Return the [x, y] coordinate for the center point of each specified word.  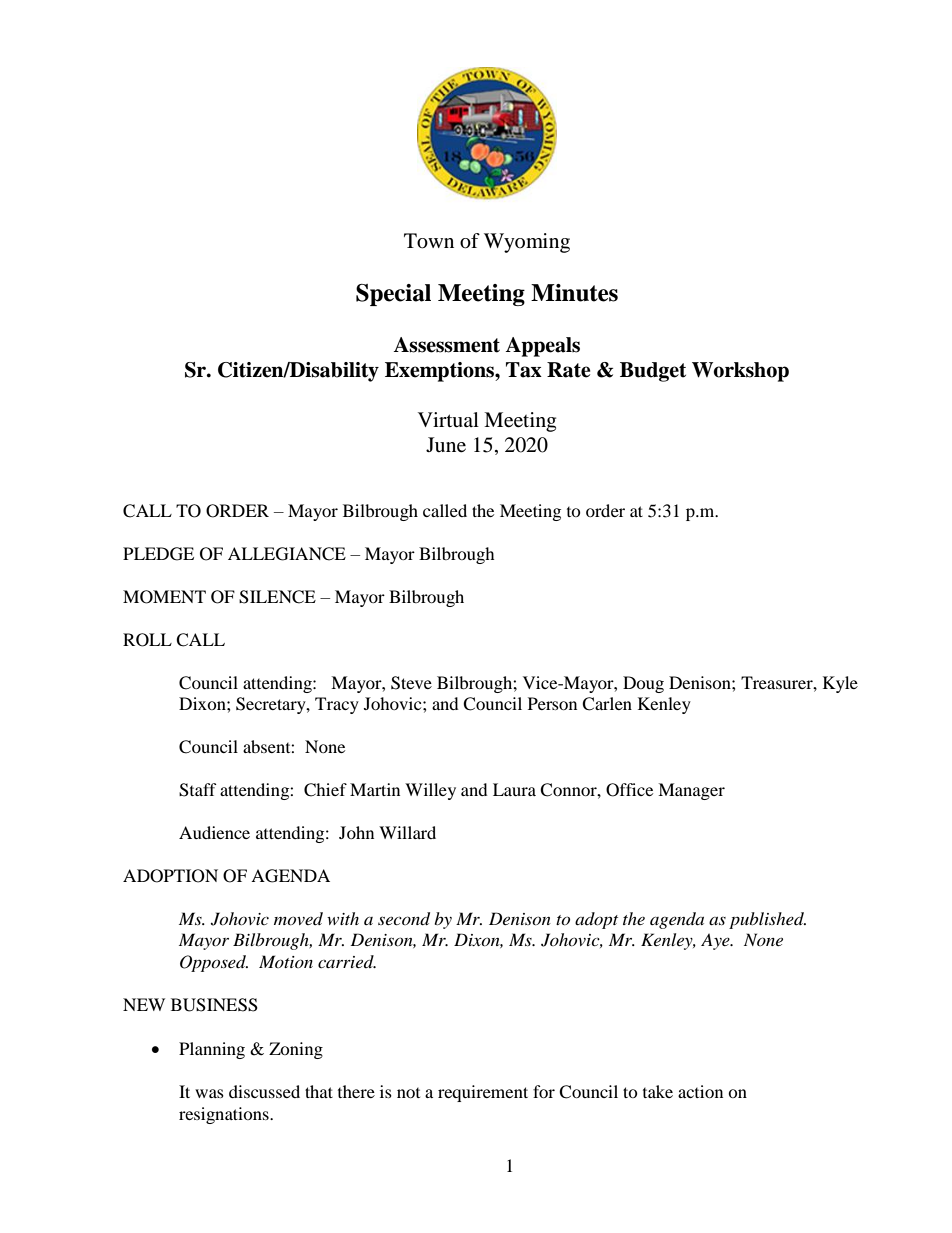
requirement [483, 1093]
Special [393, 295]
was [209, 1093]
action [700, 1091]
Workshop [740, 372]
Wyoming [527, 243]
